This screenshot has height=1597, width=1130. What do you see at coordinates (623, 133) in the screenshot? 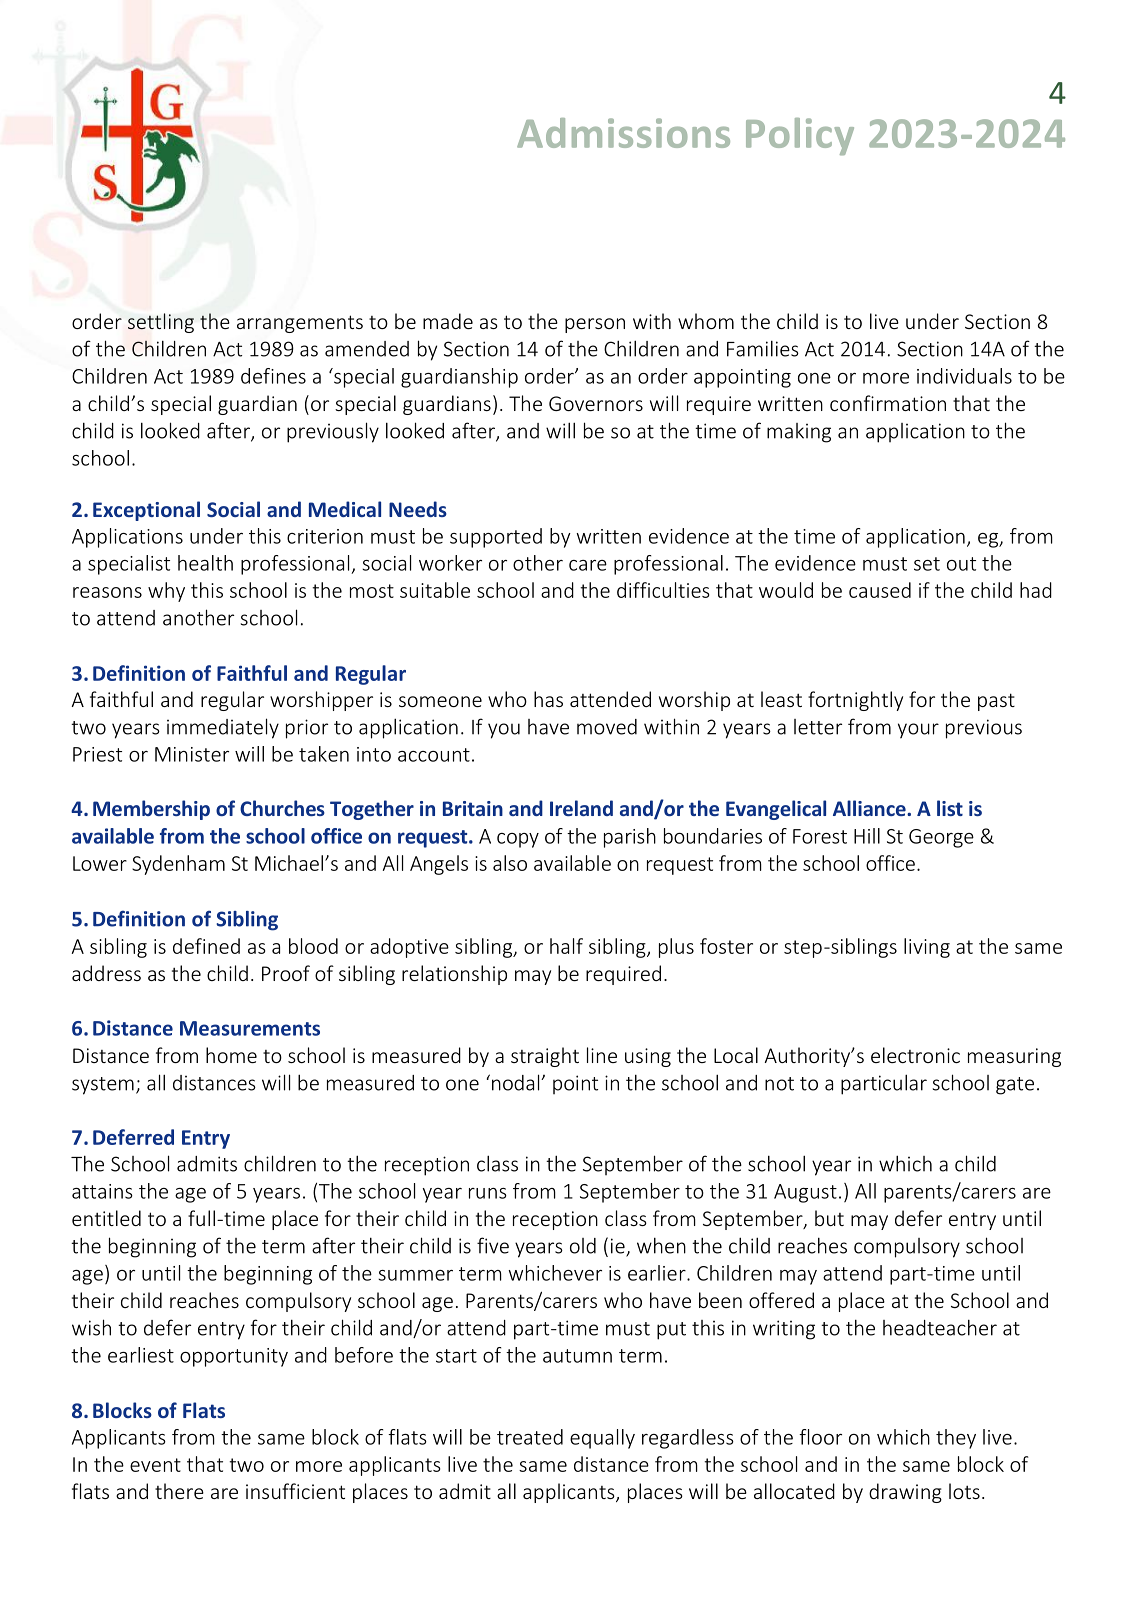
I see `Admissions` at bounding box center [623, 133].
